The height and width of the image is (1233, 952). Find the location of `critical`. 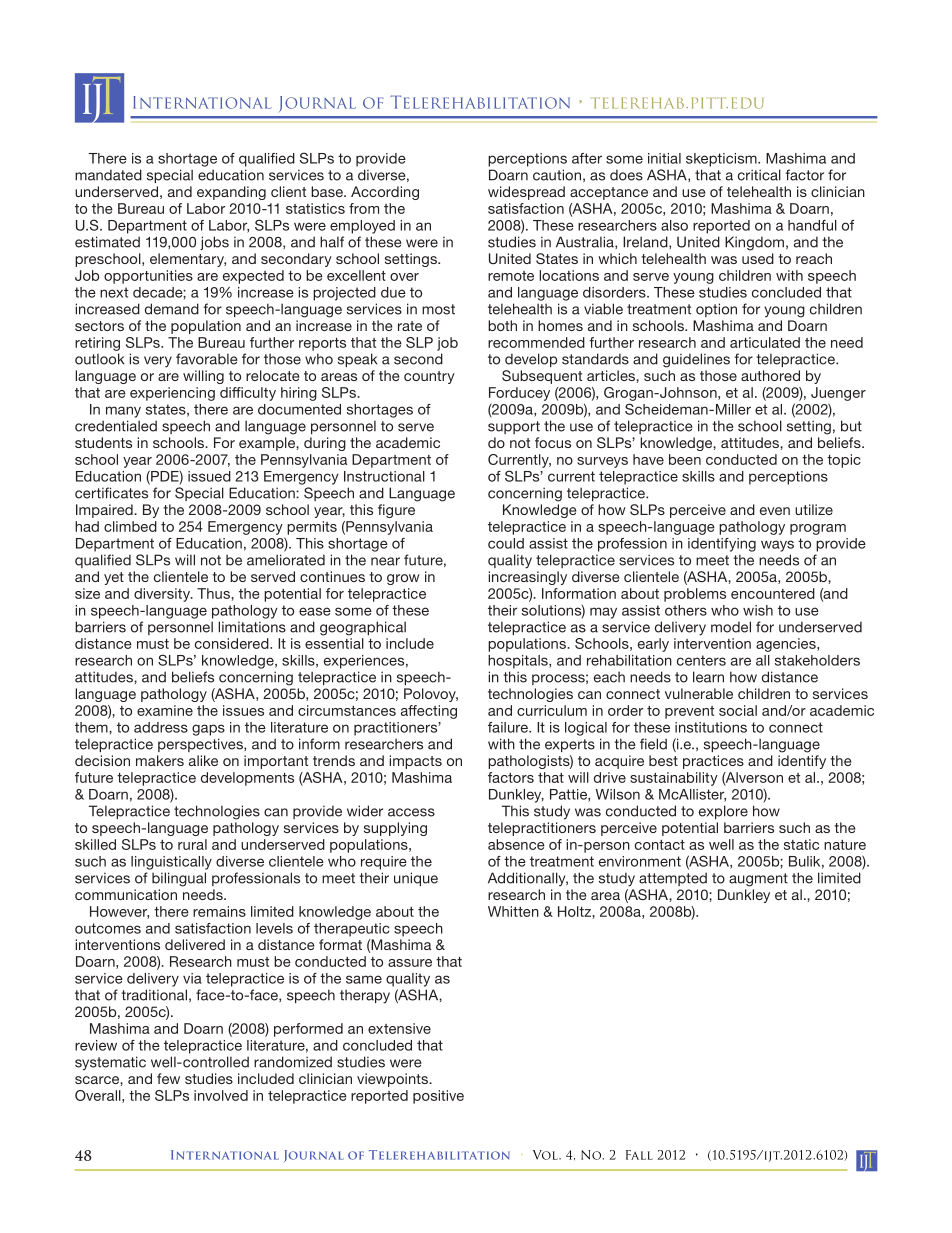

critical is located at coordinates (759, 175).
